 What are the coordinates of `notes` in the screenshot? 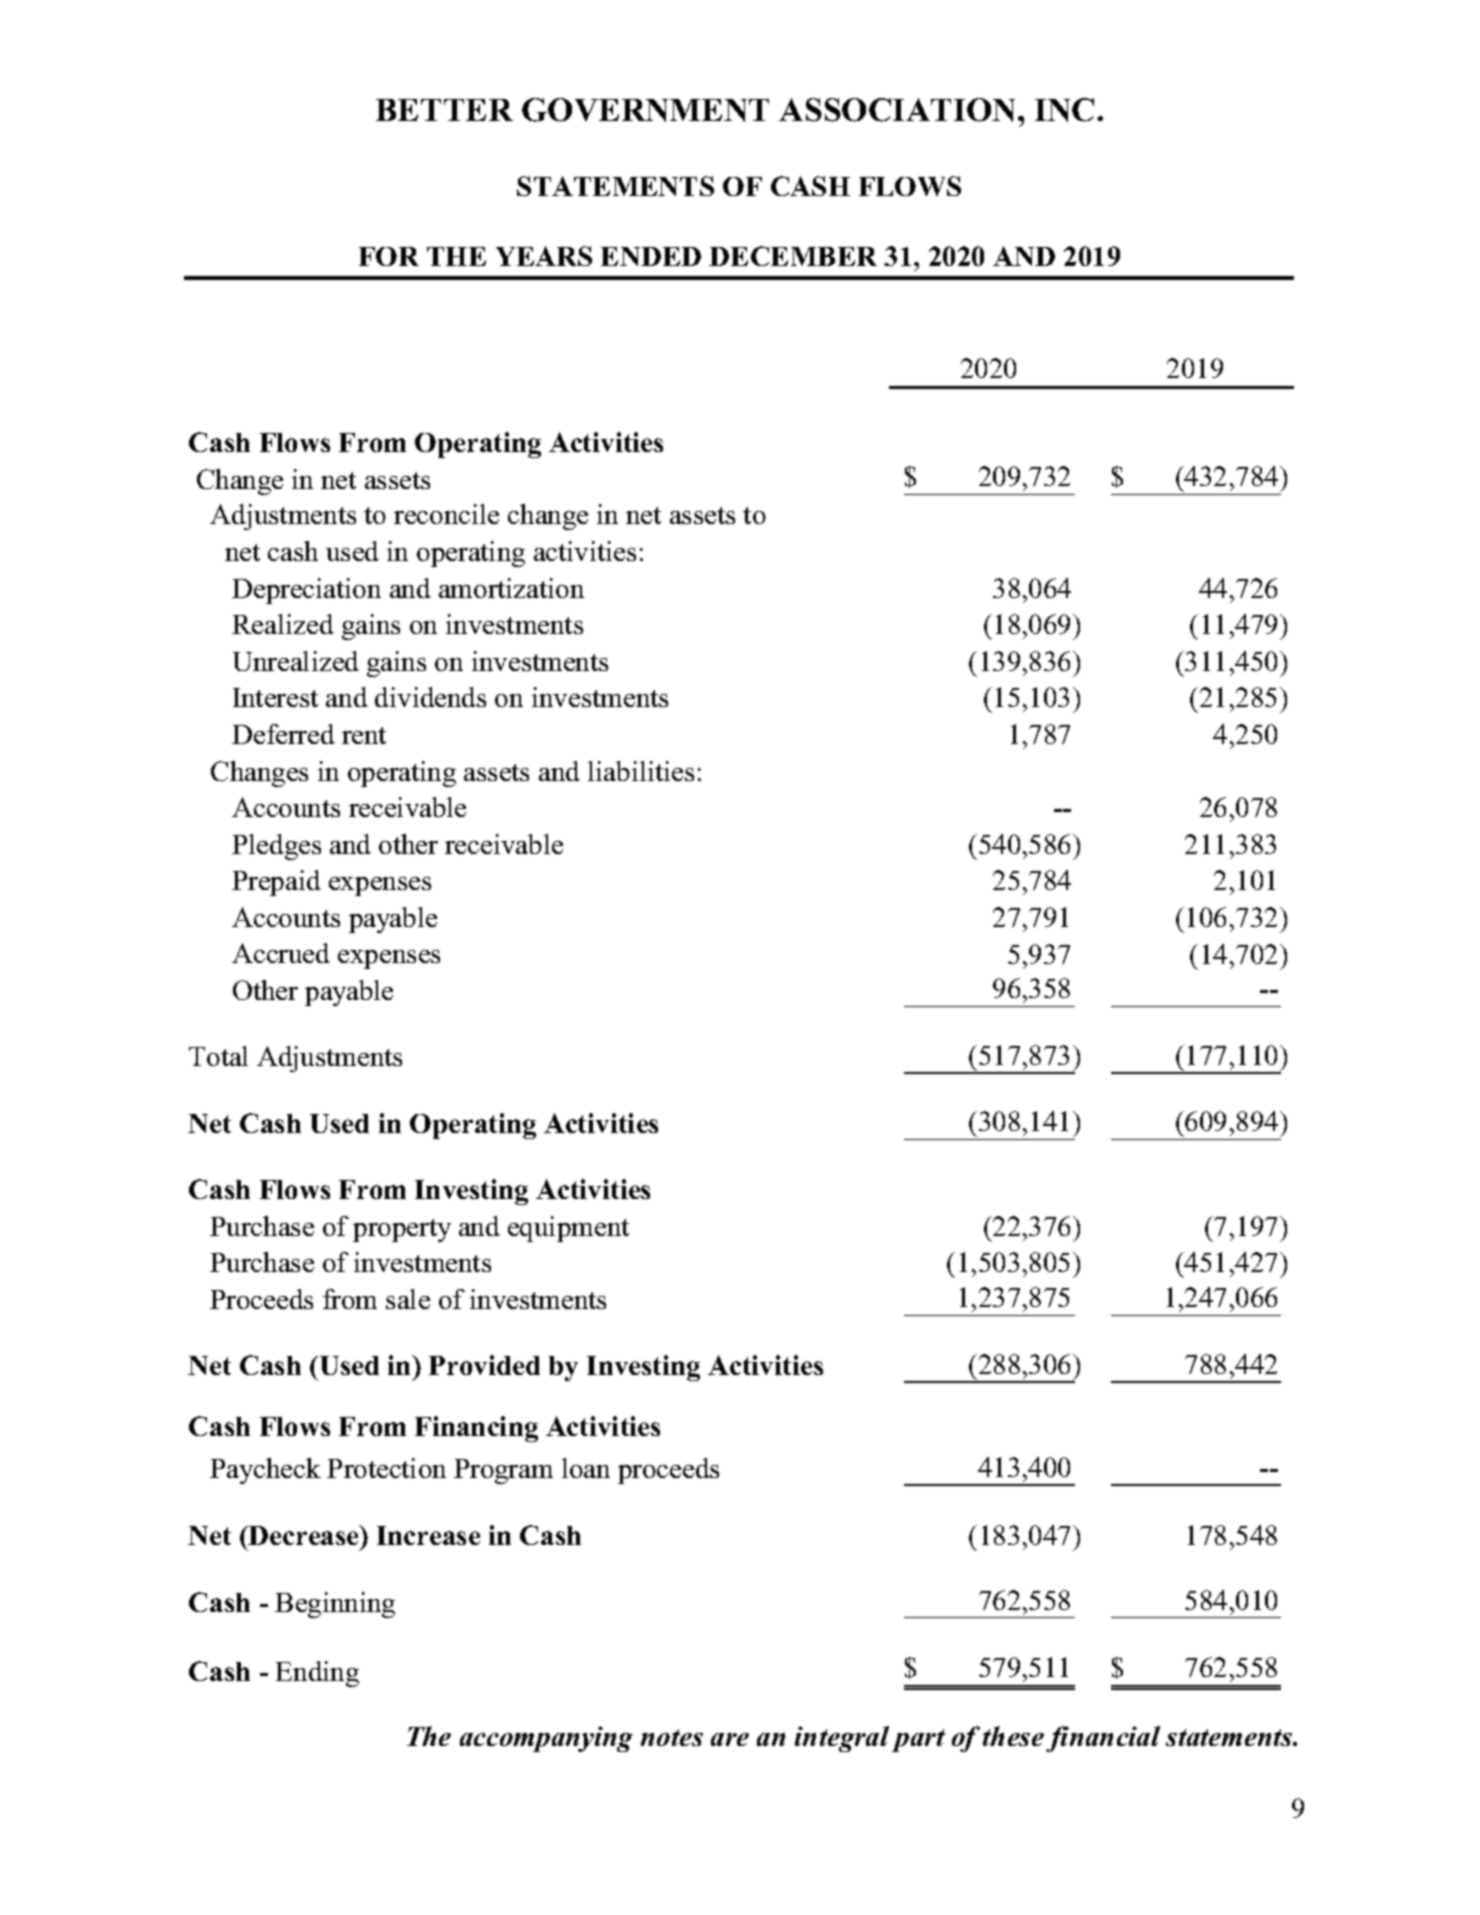 It's located at (672, 1737).
